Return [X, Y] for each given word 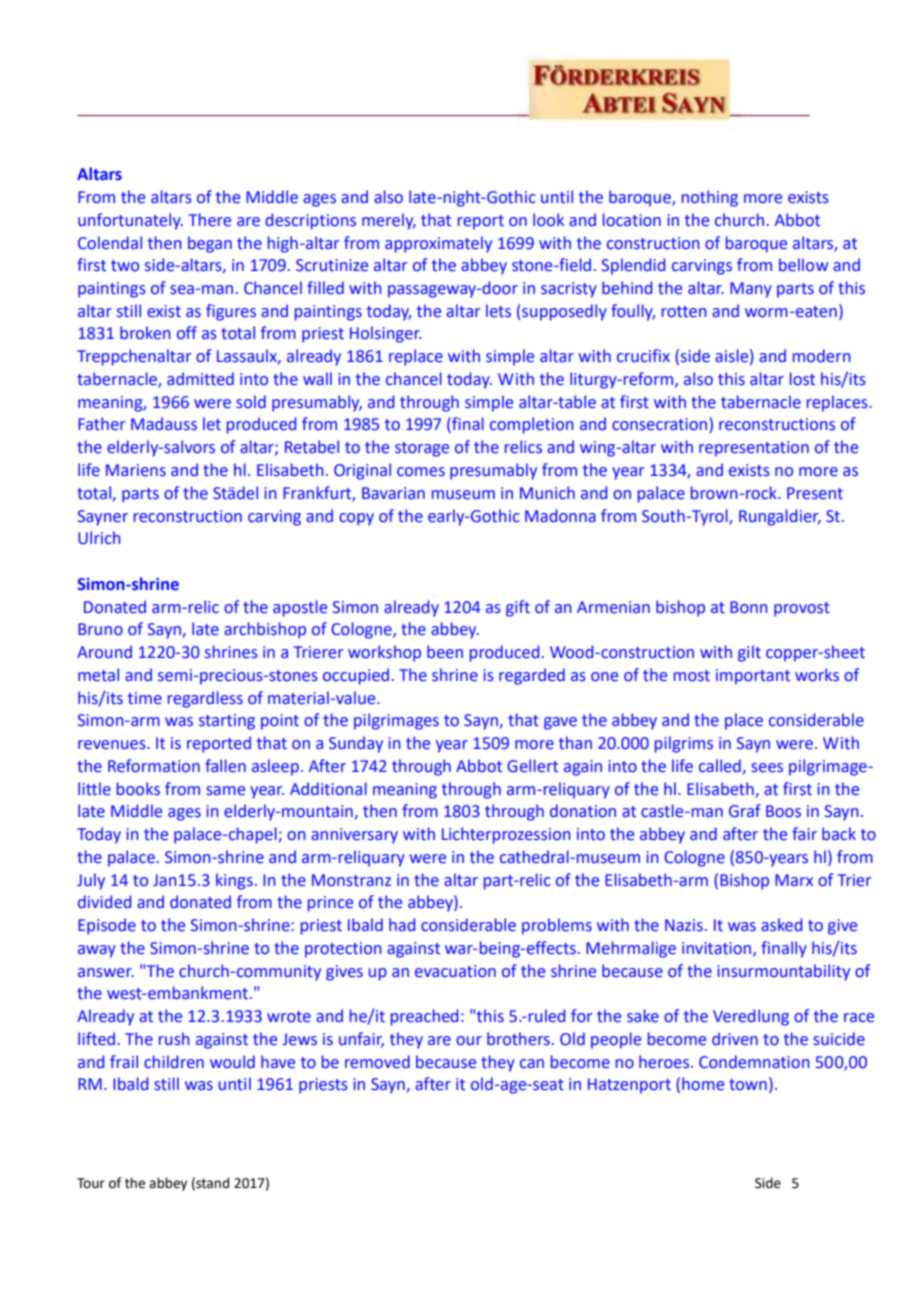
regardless [205, 699]
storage [422, 449]
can [532, 1064]
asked [781, 925]
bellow [803, 265]
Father [102, 424]
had [402, 925]
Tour [91, 1183]
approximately [438, 244]
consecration [659, 424]
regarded [532, 676]
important [753, 677]
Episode [107, 926]
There [210, 220]
